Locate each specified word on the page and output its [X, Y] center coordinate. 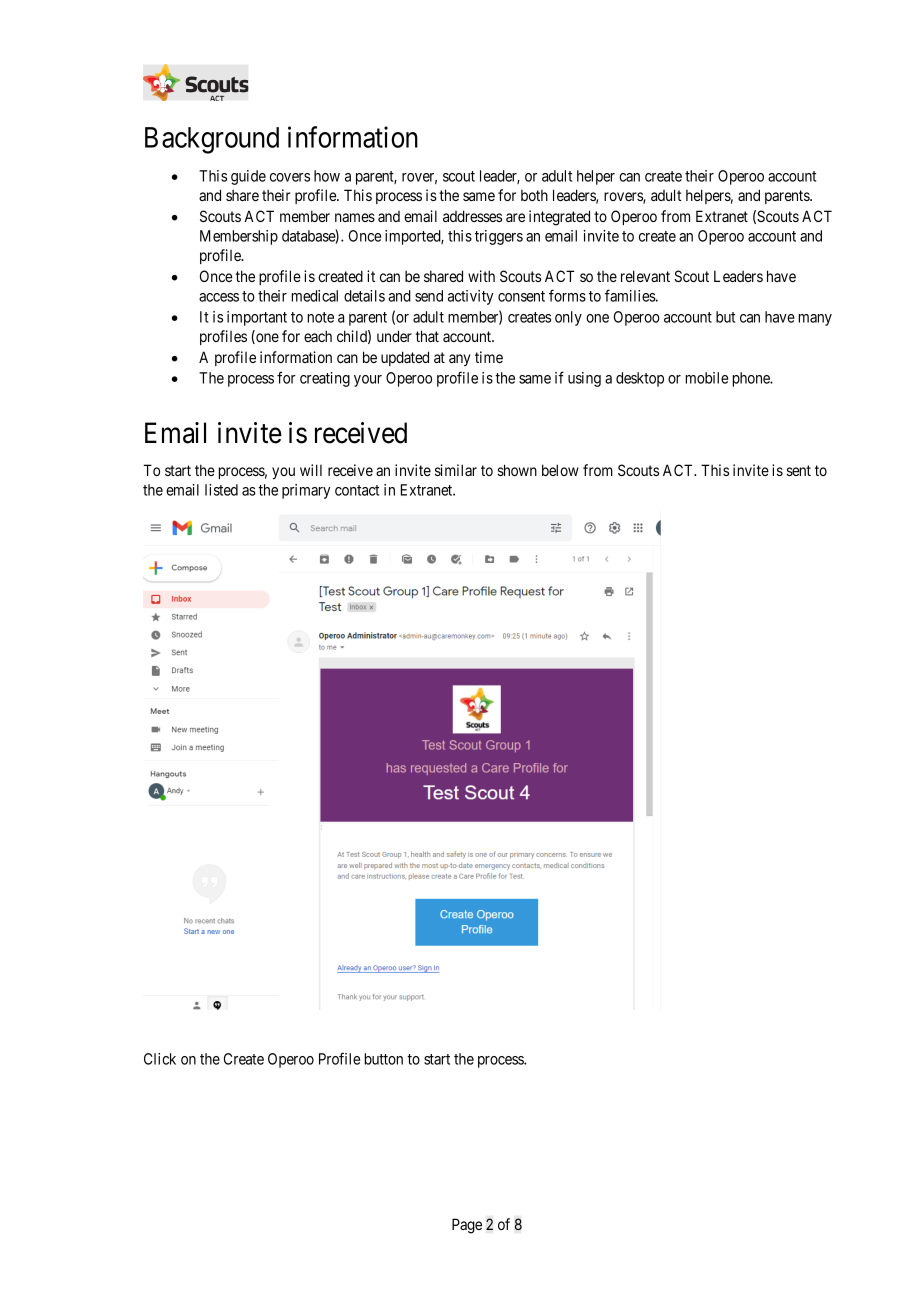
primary [306, 491]
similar [456, 470]
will [311, 470]
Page [467, 1226]
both [534, 195]
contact [357, 490]
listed [221, 490]
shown [517, 470]
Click [160, 1059]
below [560, 470]
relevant [645, 276]
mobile [707, 378]
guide [248, 177]
